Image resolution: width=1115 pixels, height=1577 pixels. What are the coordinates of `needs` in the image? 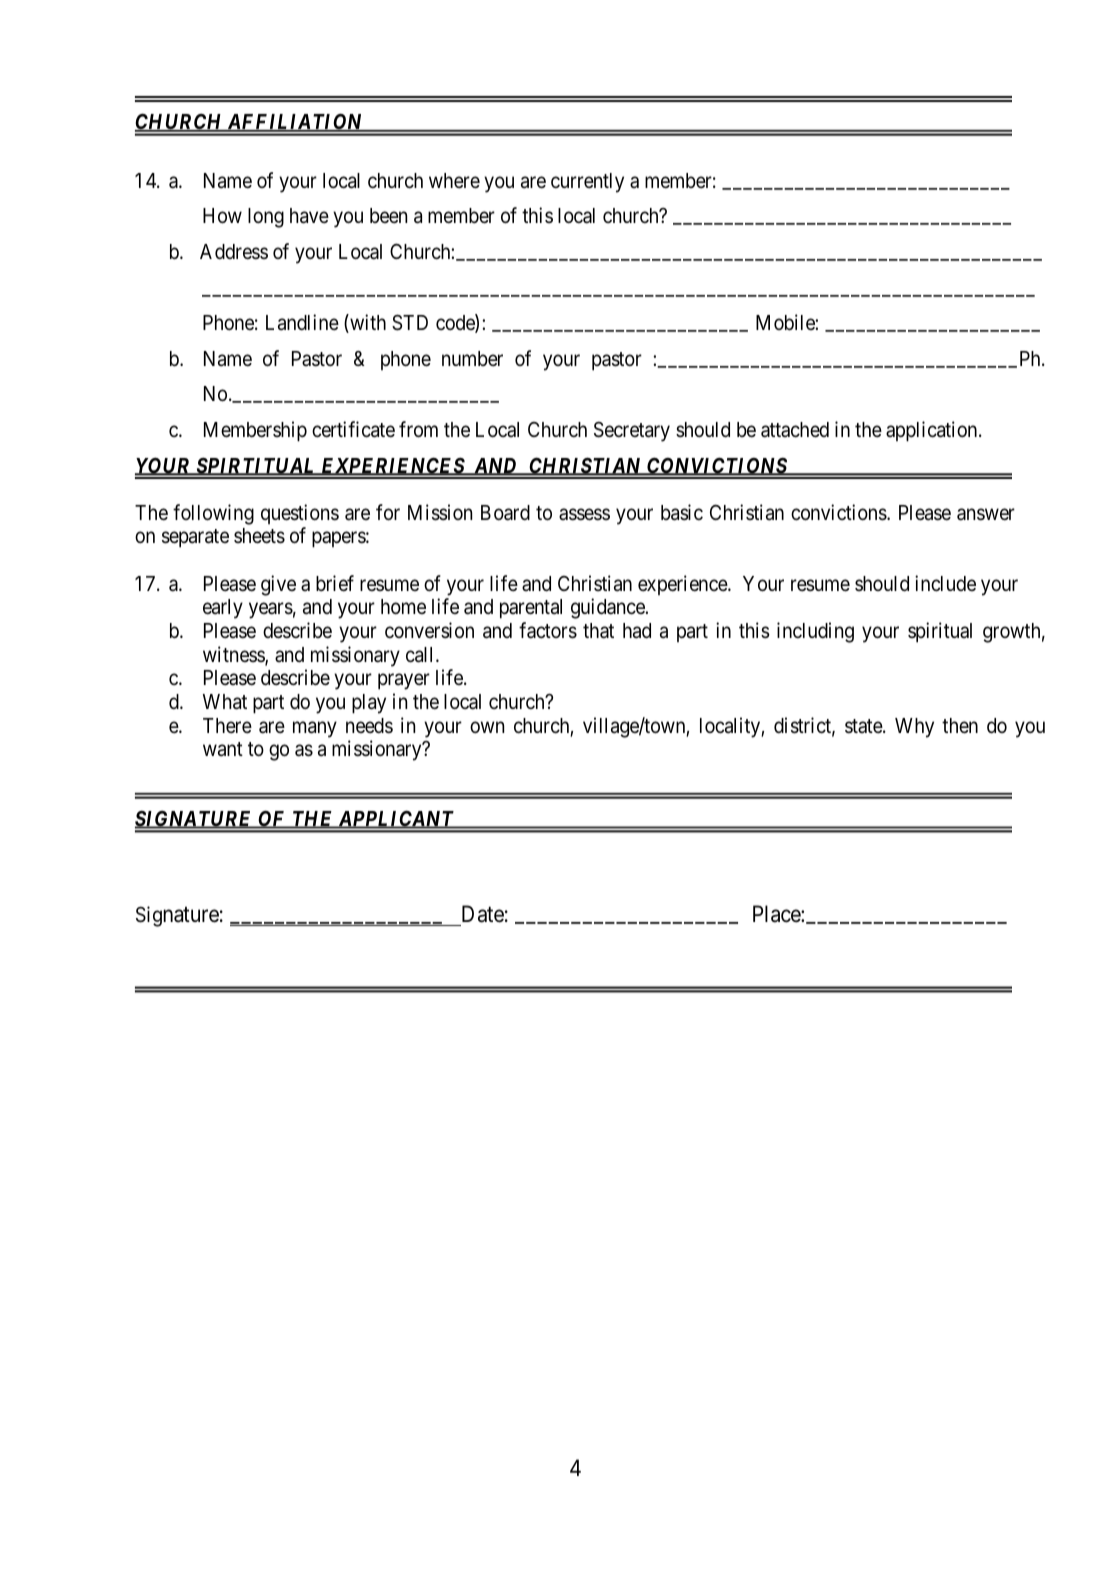 It's located at (369, 726).
